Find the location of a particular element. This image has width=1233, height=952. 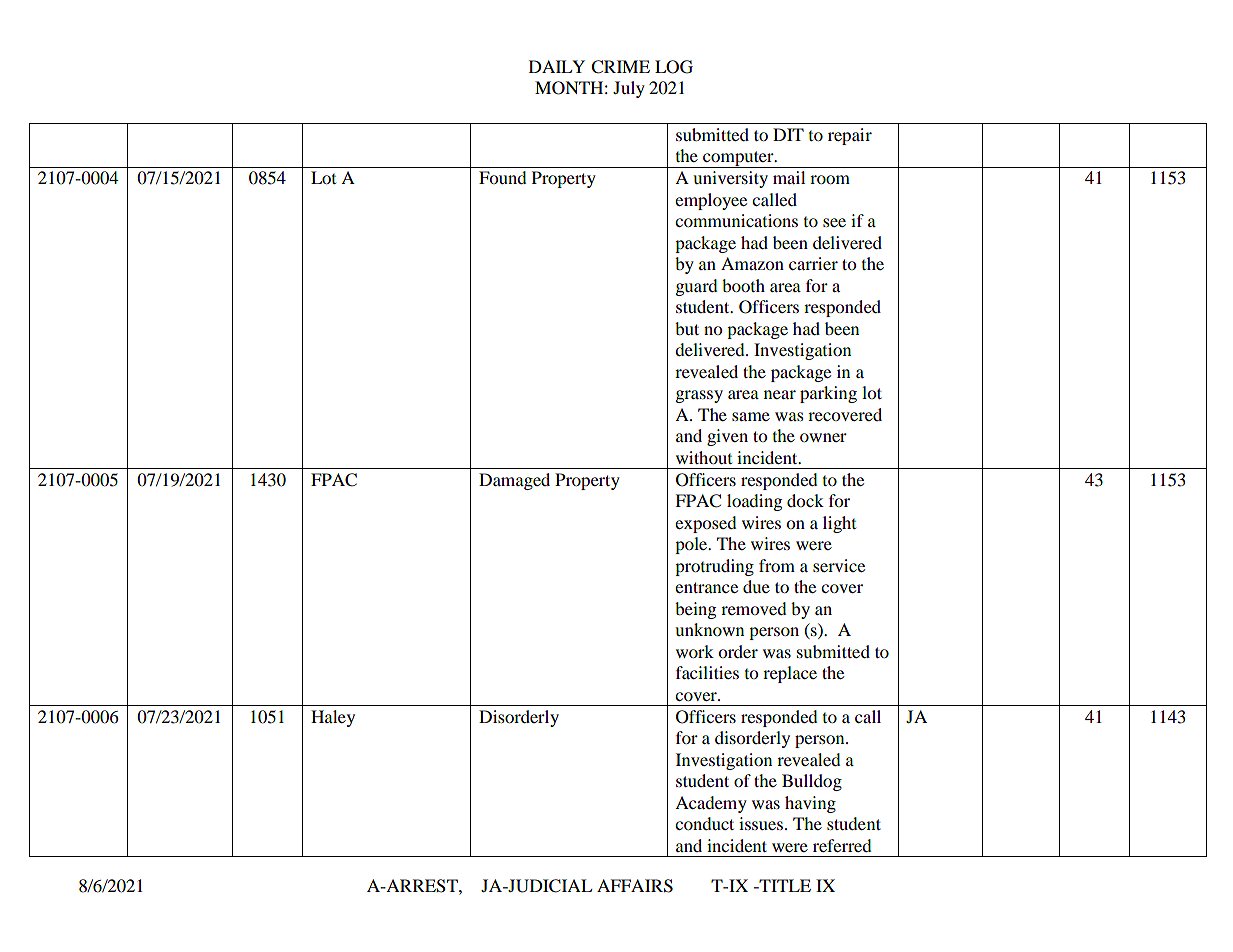

Damaged is located at coordinates (514, 481).
